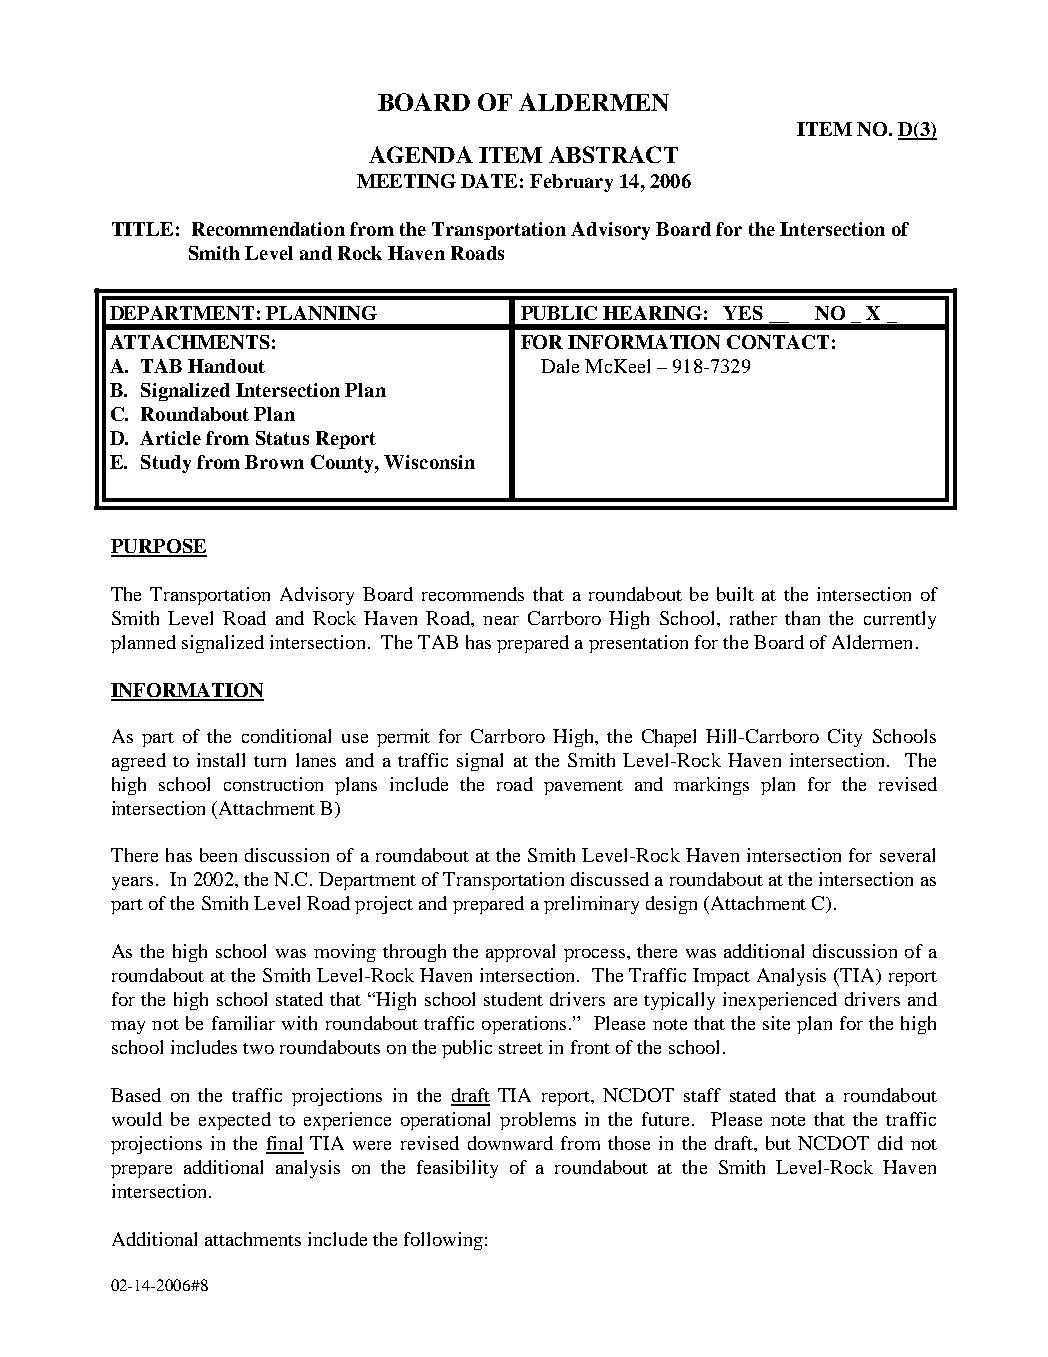 The height and width of the screenshot is (1357, 1048). What do you see at coordinates (802, 618) in the screenshot?
I see `than` at bounding box center [802, 618].
